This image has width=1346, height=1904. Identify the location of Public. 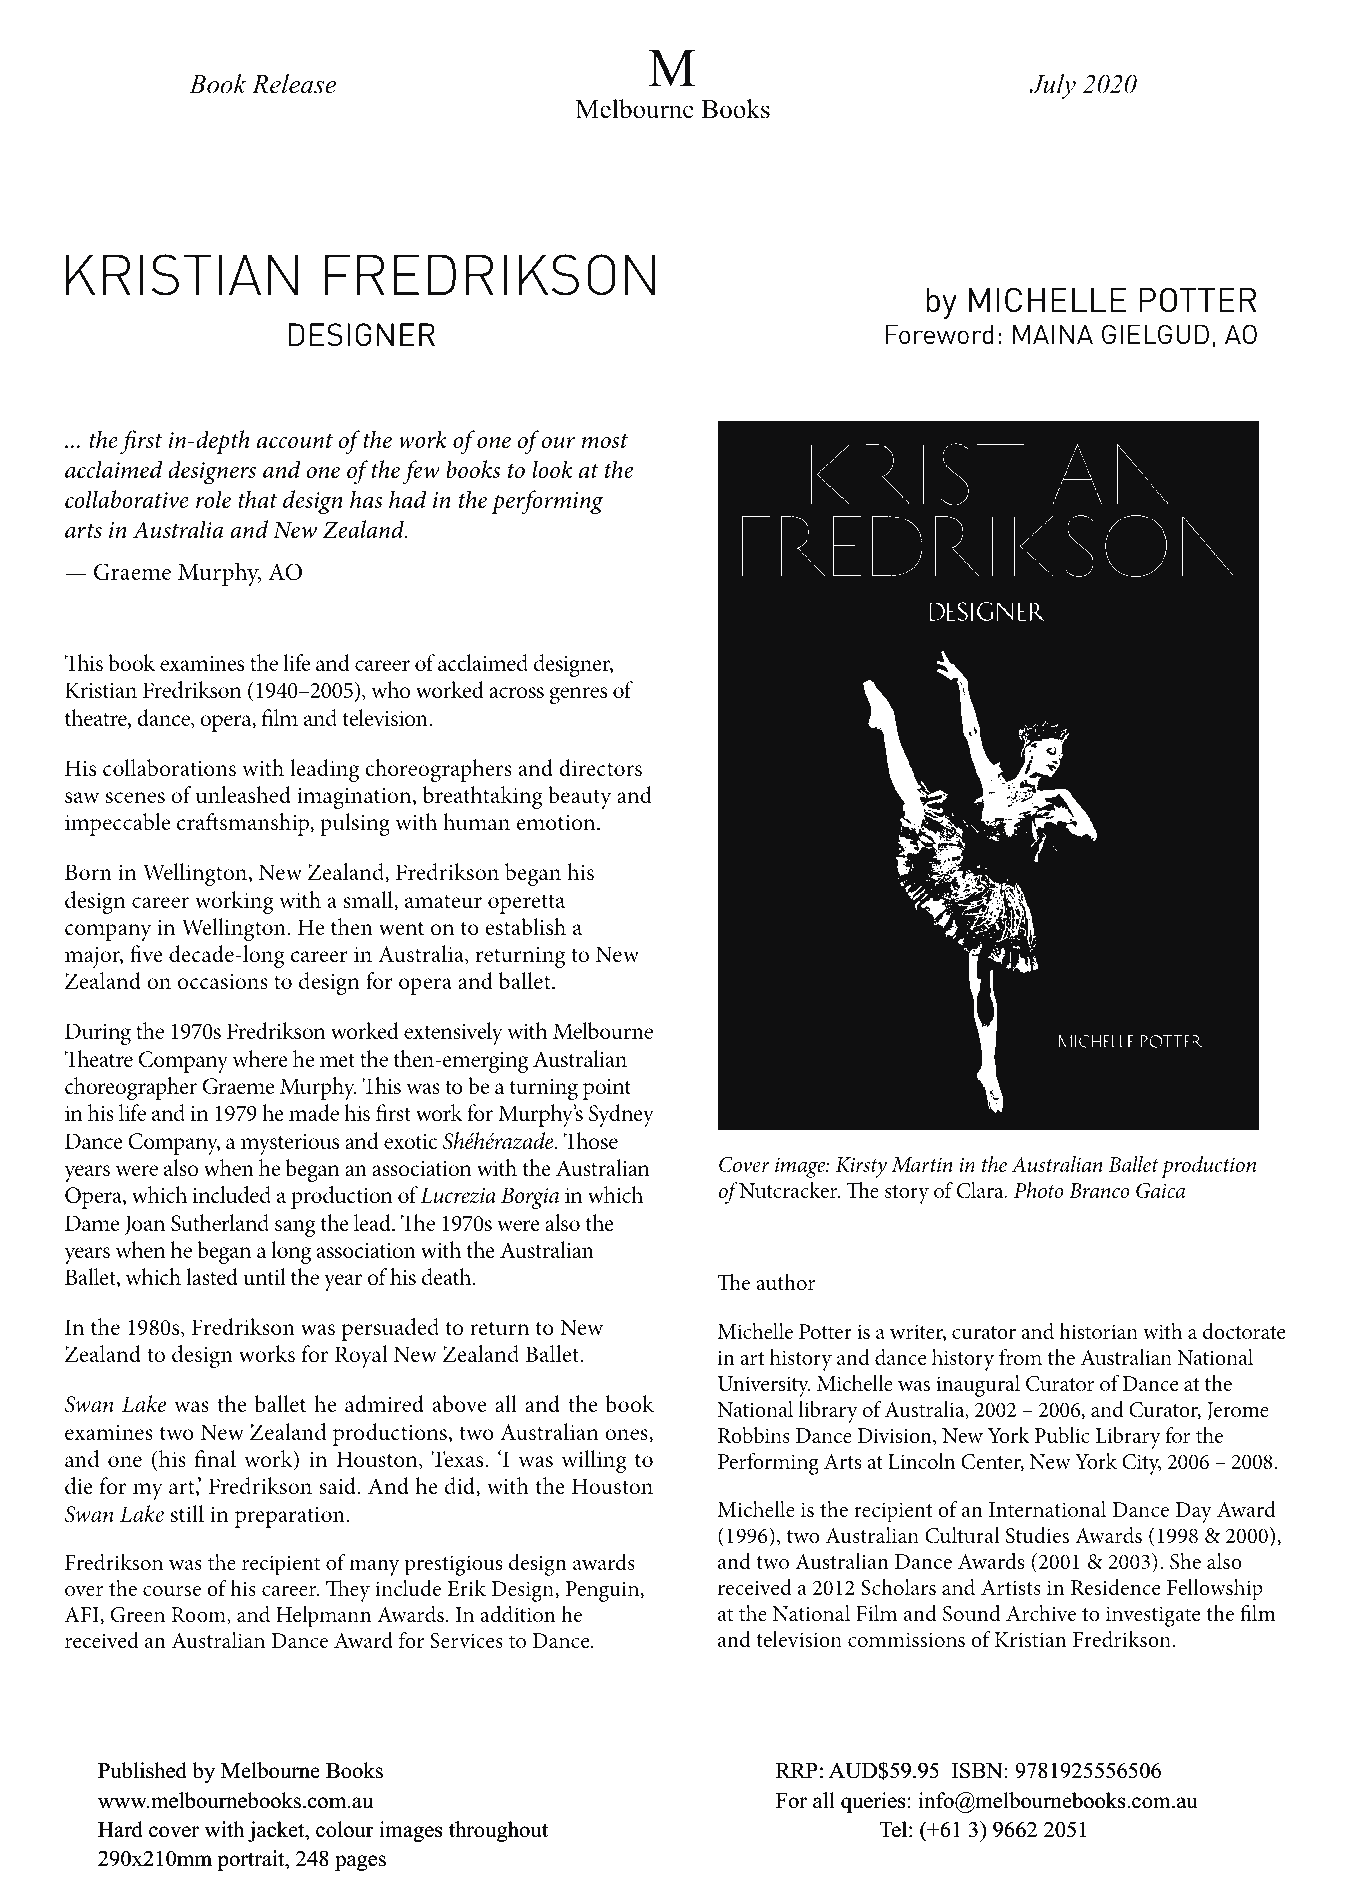
(1062, 1435).
